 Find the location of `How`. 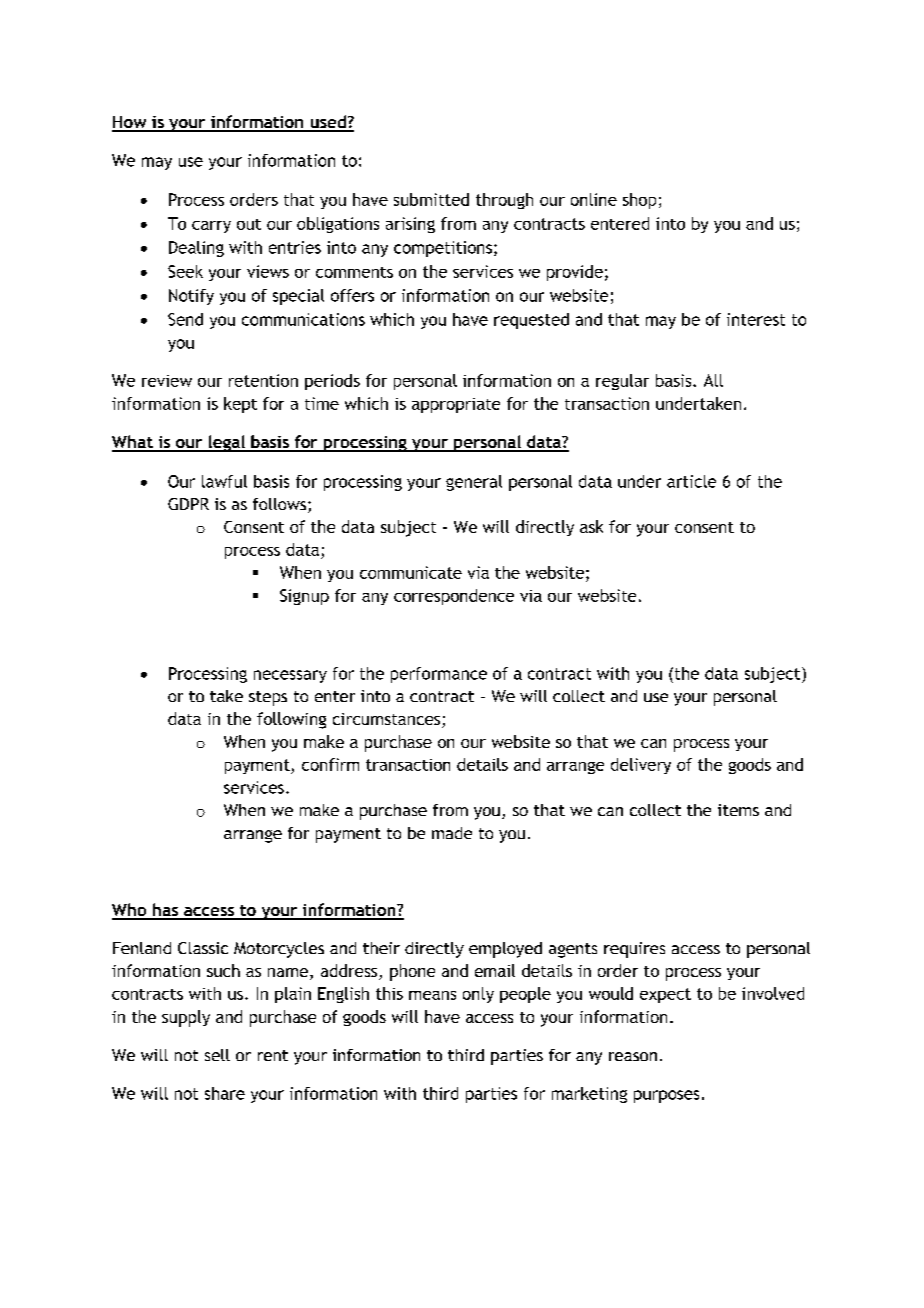

How is located at coordinates (130, 123).
